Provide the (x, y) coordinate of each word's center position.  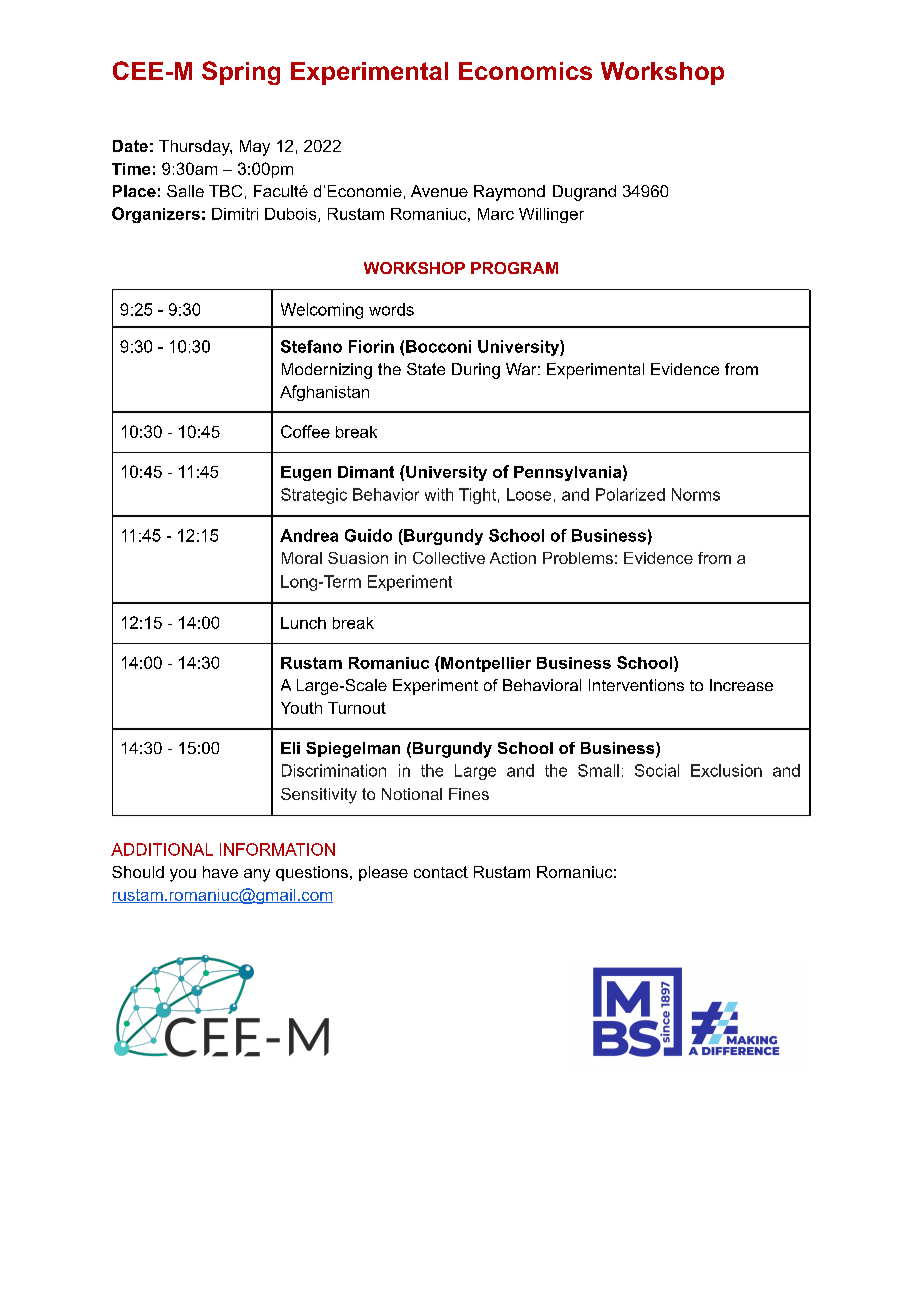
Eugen (306, 473)
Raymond (509, 193)
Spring (241, 73)
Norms (696, 494)
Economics (525, 71)
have (220, 872)
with (439, 494)
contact (441, 872)
